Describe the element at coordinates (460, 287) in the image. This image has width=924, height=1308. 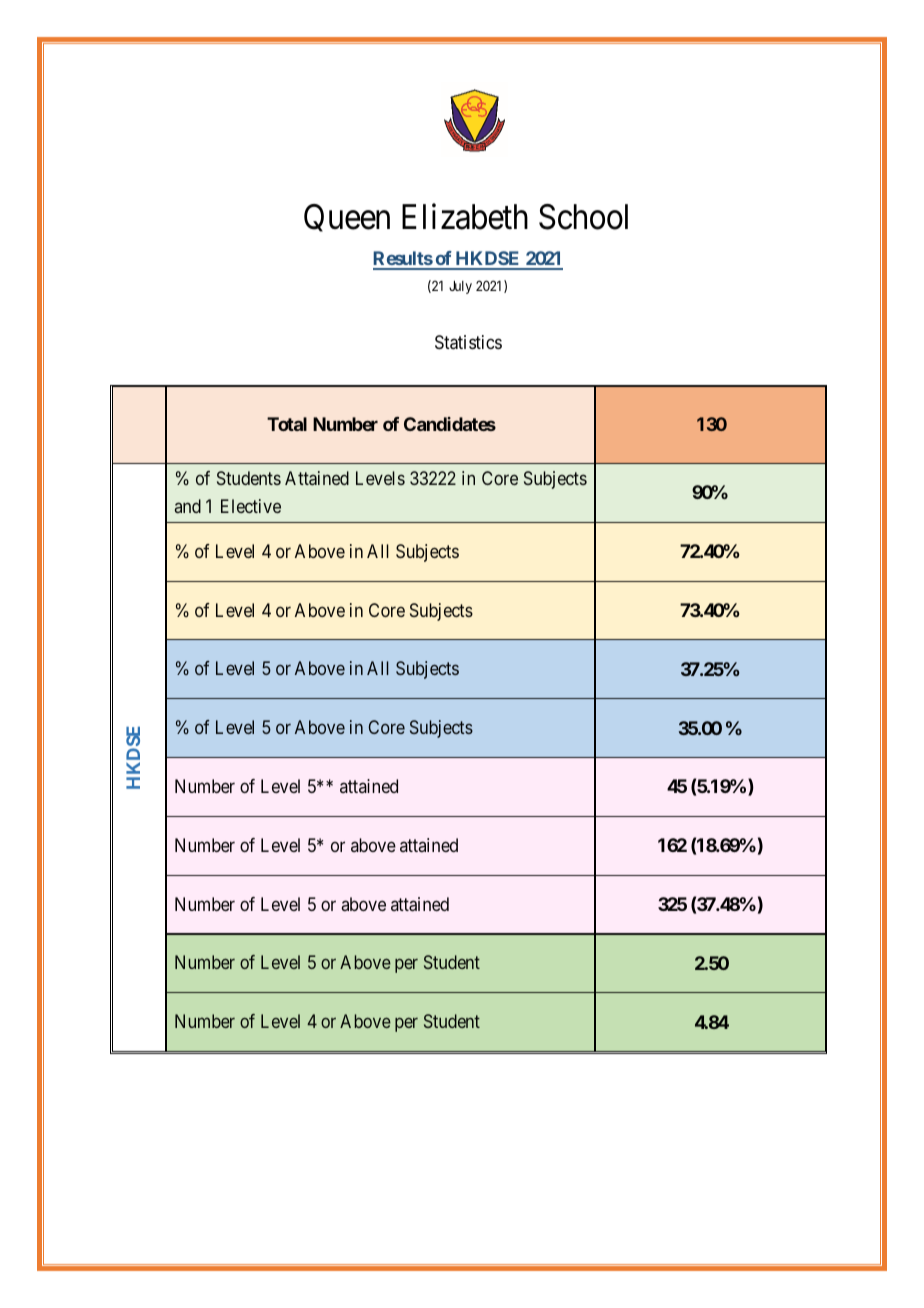
I see `July` at that location.
